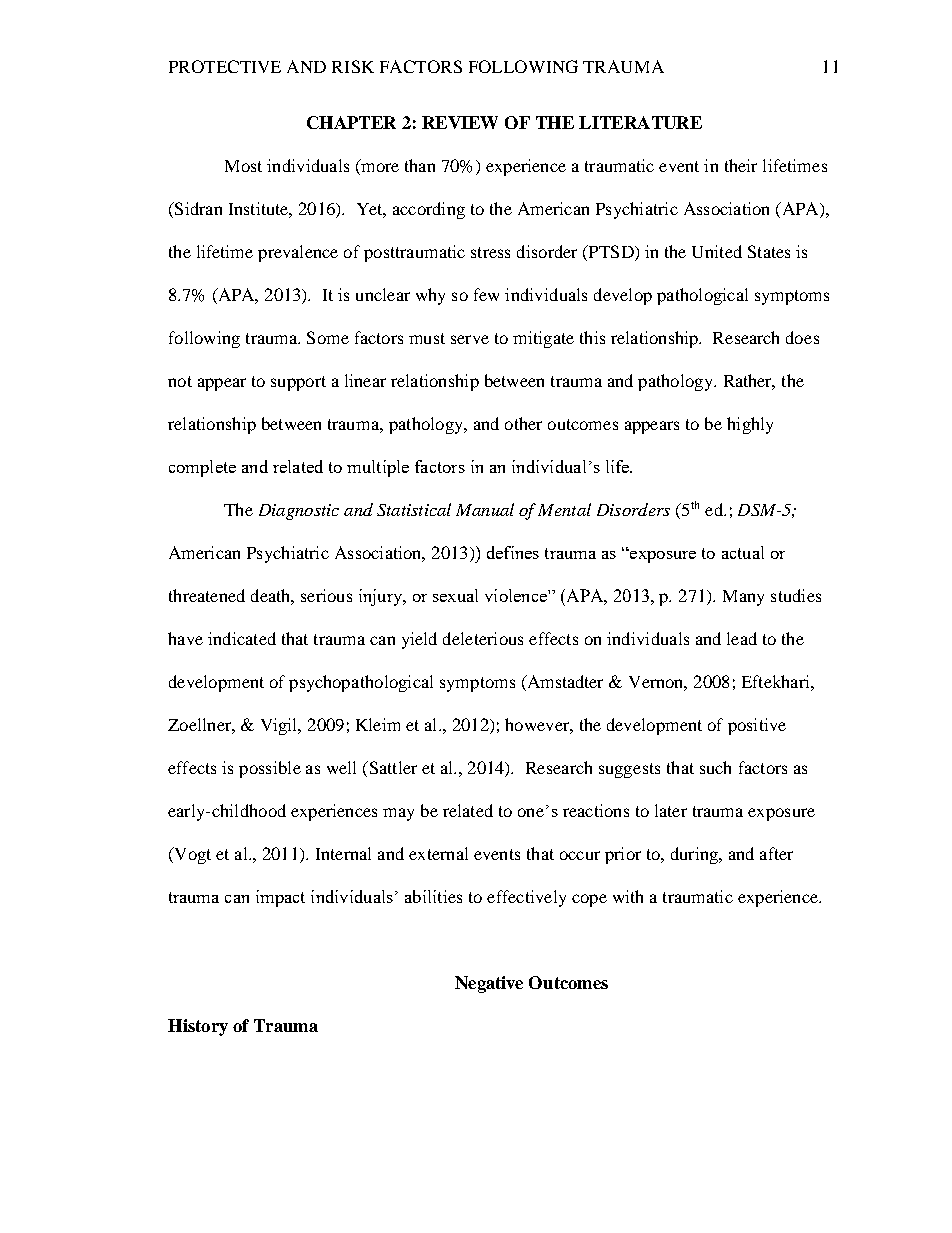 This screenshot has width=952, height=1233. I want to click on their, so click(741, 165).
